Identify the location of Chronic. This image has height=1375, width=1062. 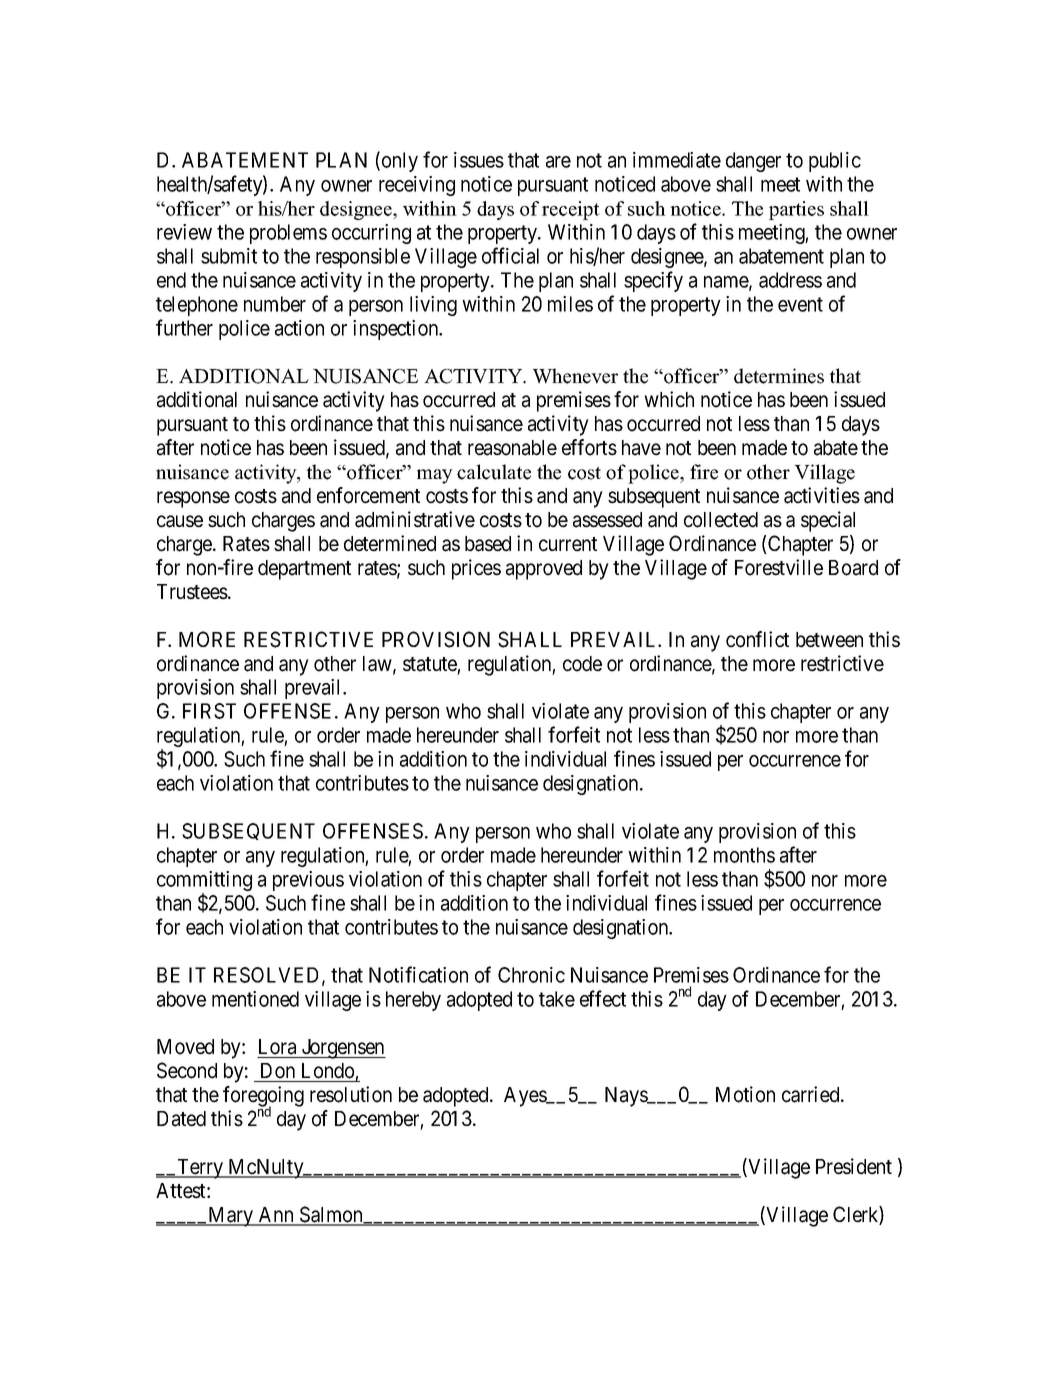
(531, 975).
